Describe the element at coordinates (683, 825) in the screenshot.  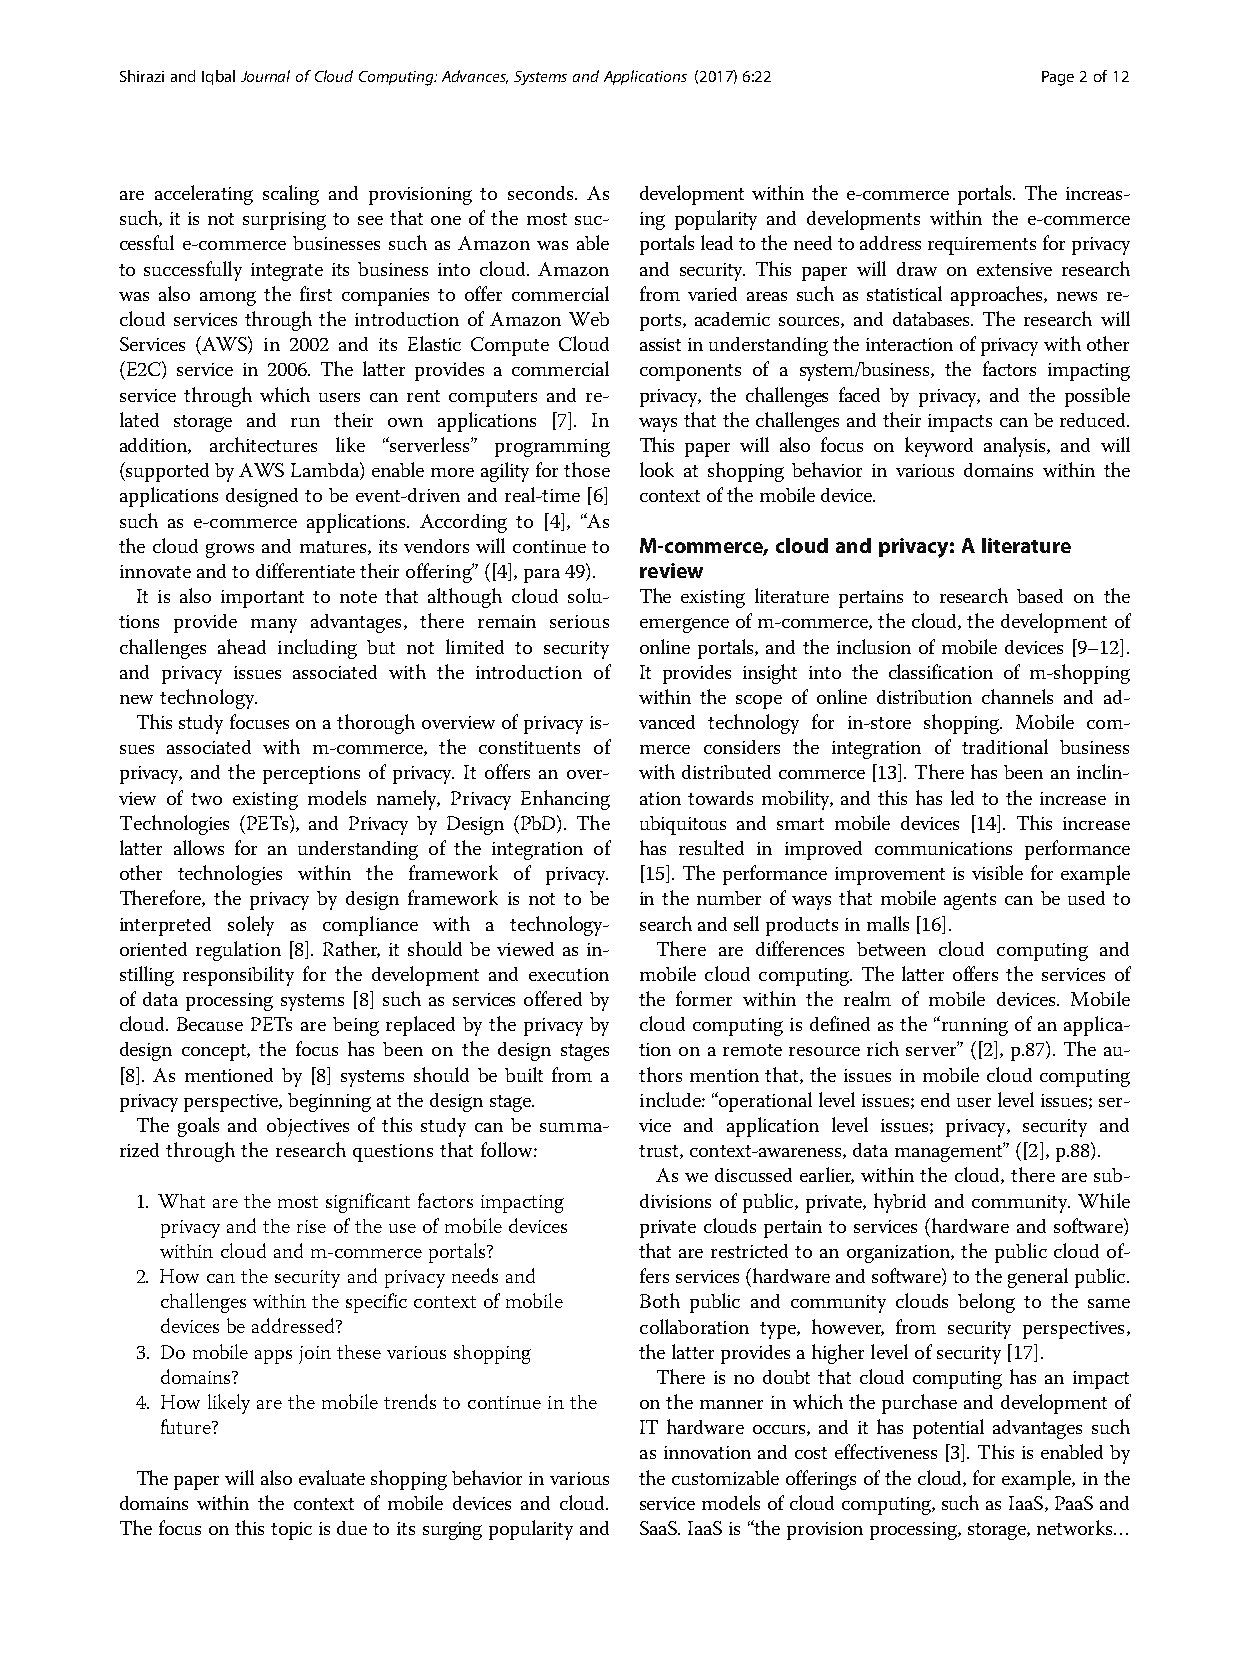
I see `ubiquitous` at that location.
